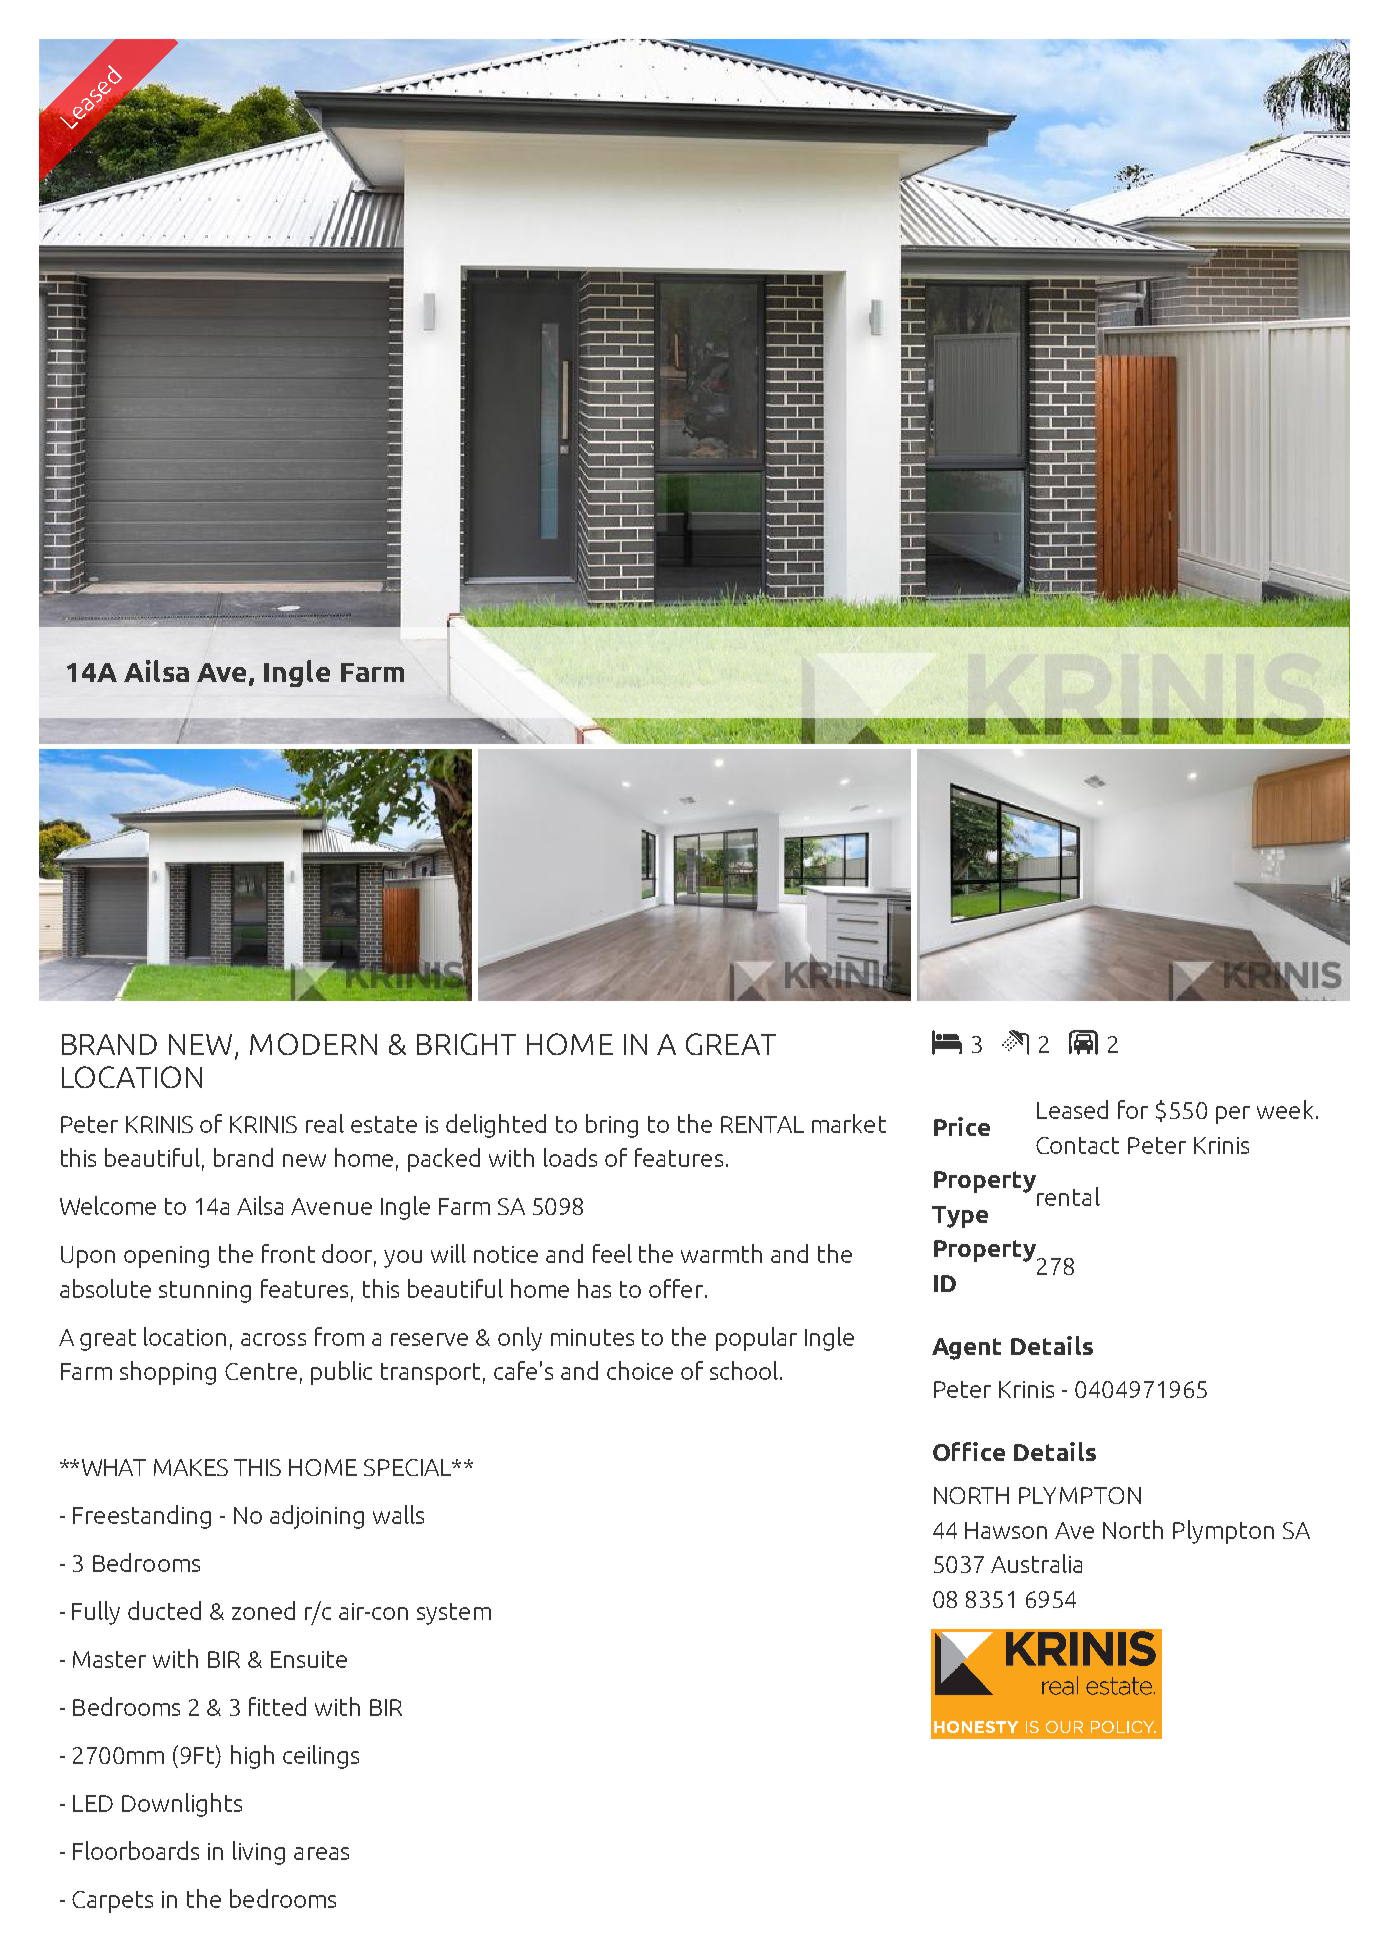 This screenshot has width=1389, height=1958. Describe the element at coordinates (612, 1126) in the screenshot. I see `bring` at that location.
